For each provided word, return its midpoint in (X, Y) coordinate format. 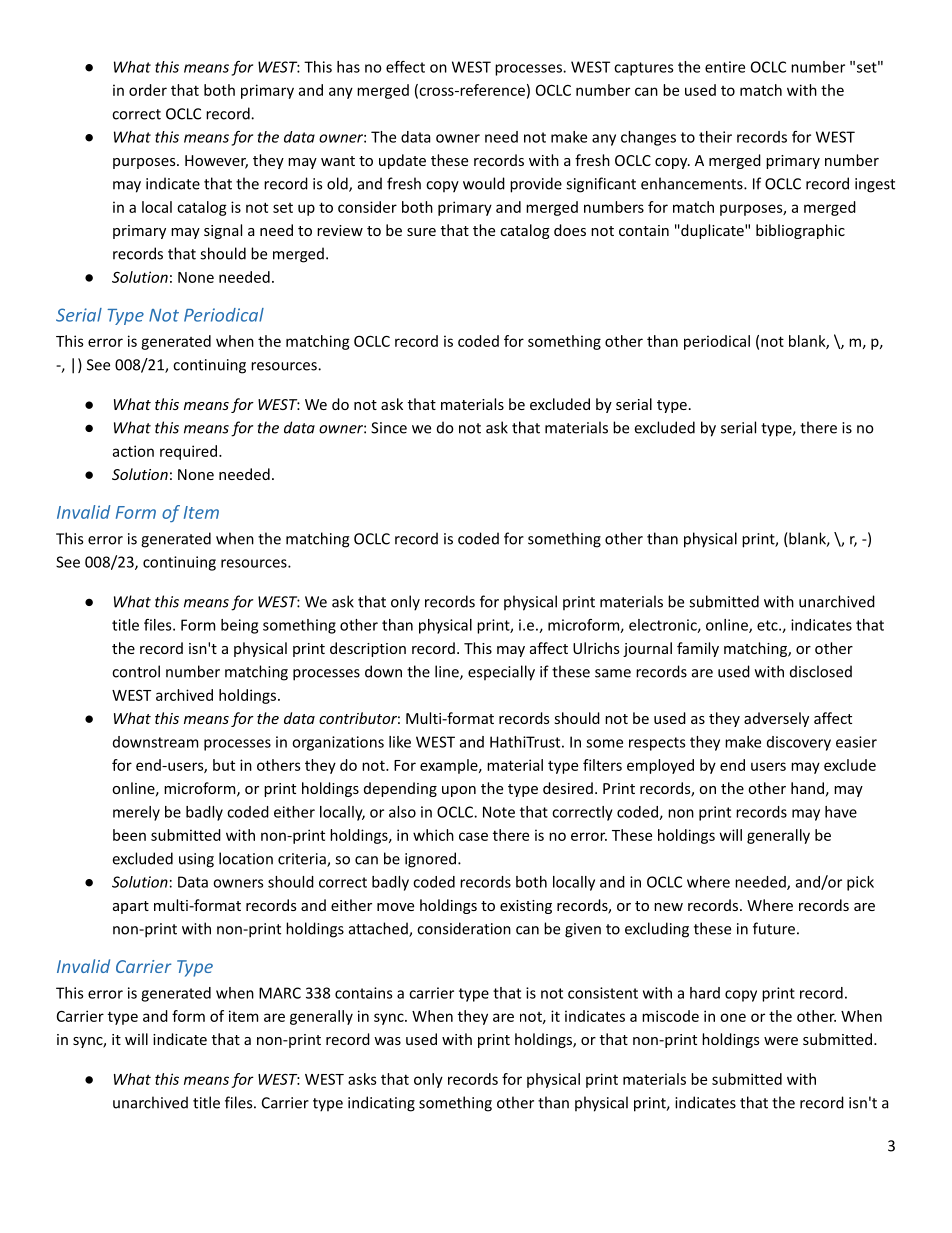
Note (499, 812)
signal (223, 231)
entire (725, 67)
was (387, 1041)
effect (405, 67)
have (841, 812)
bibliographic (800, 231)
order (148, 90)
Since (389, 428)
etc (768, 625)
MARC (280, 993)
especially (501, 673)
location (246, 858)
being (239, 626)
